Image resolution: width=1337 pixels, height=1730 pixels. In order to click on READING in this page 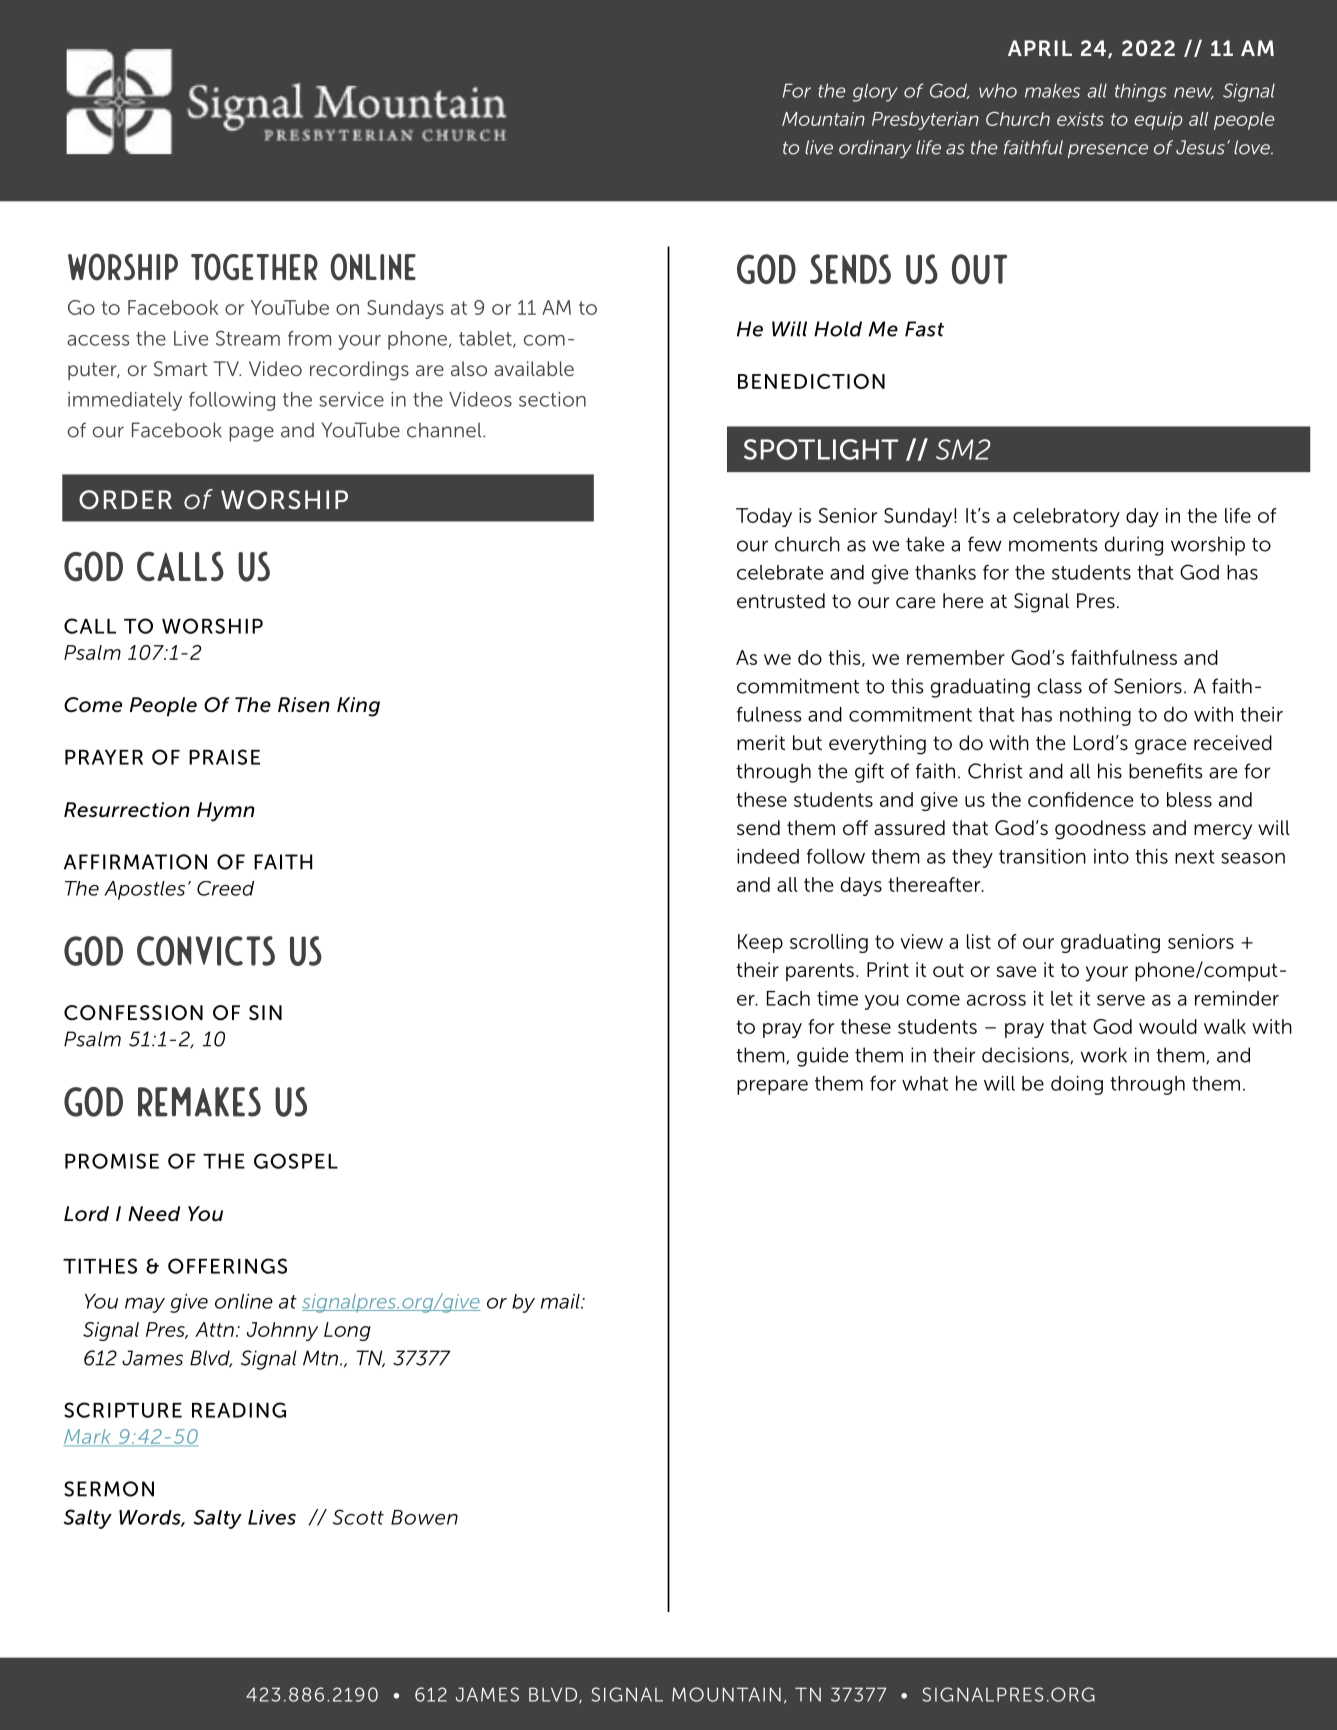, I will do `click(239, 1410)`.
